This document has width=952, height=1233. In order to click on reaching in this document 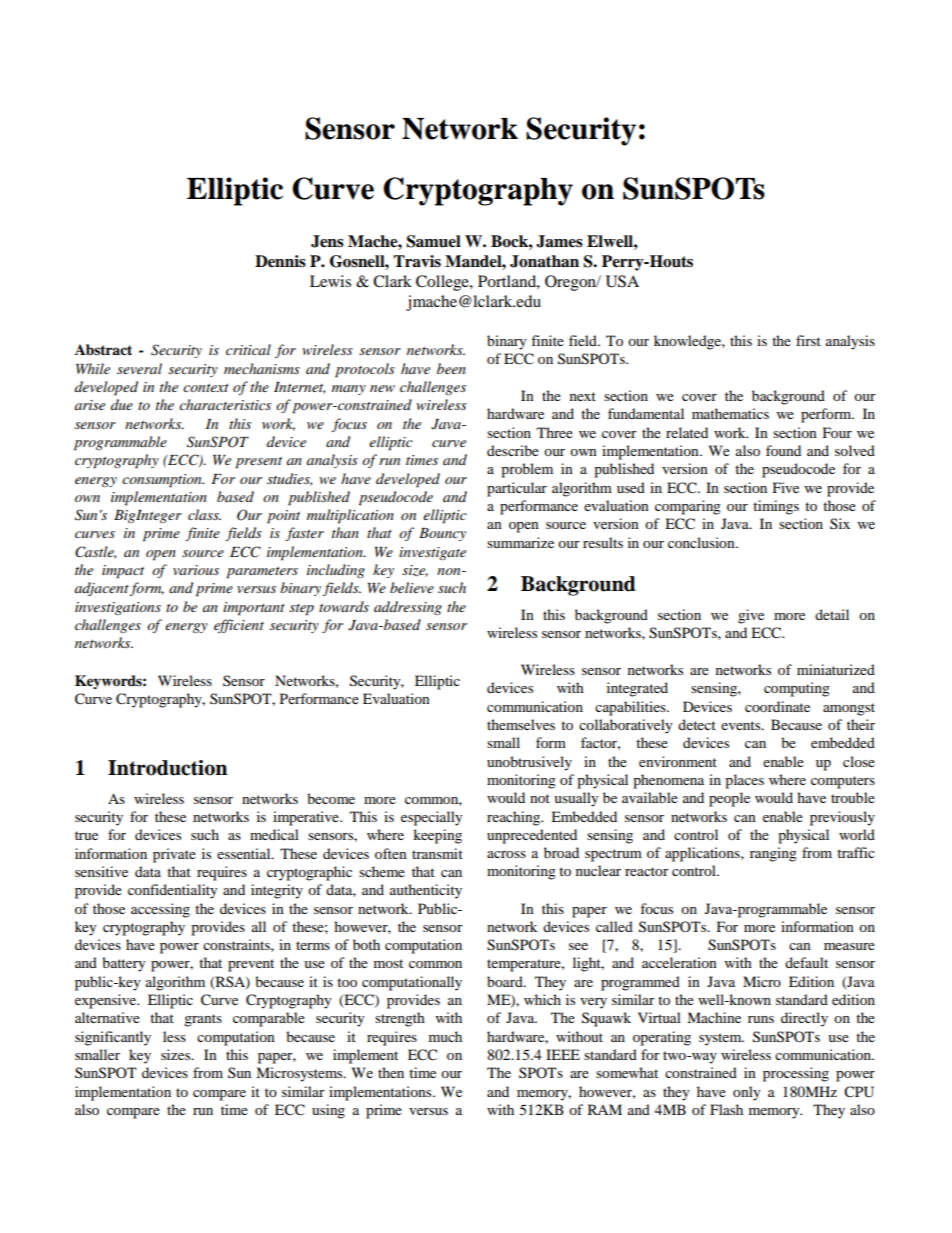, I will do `click(515, 818)`.
